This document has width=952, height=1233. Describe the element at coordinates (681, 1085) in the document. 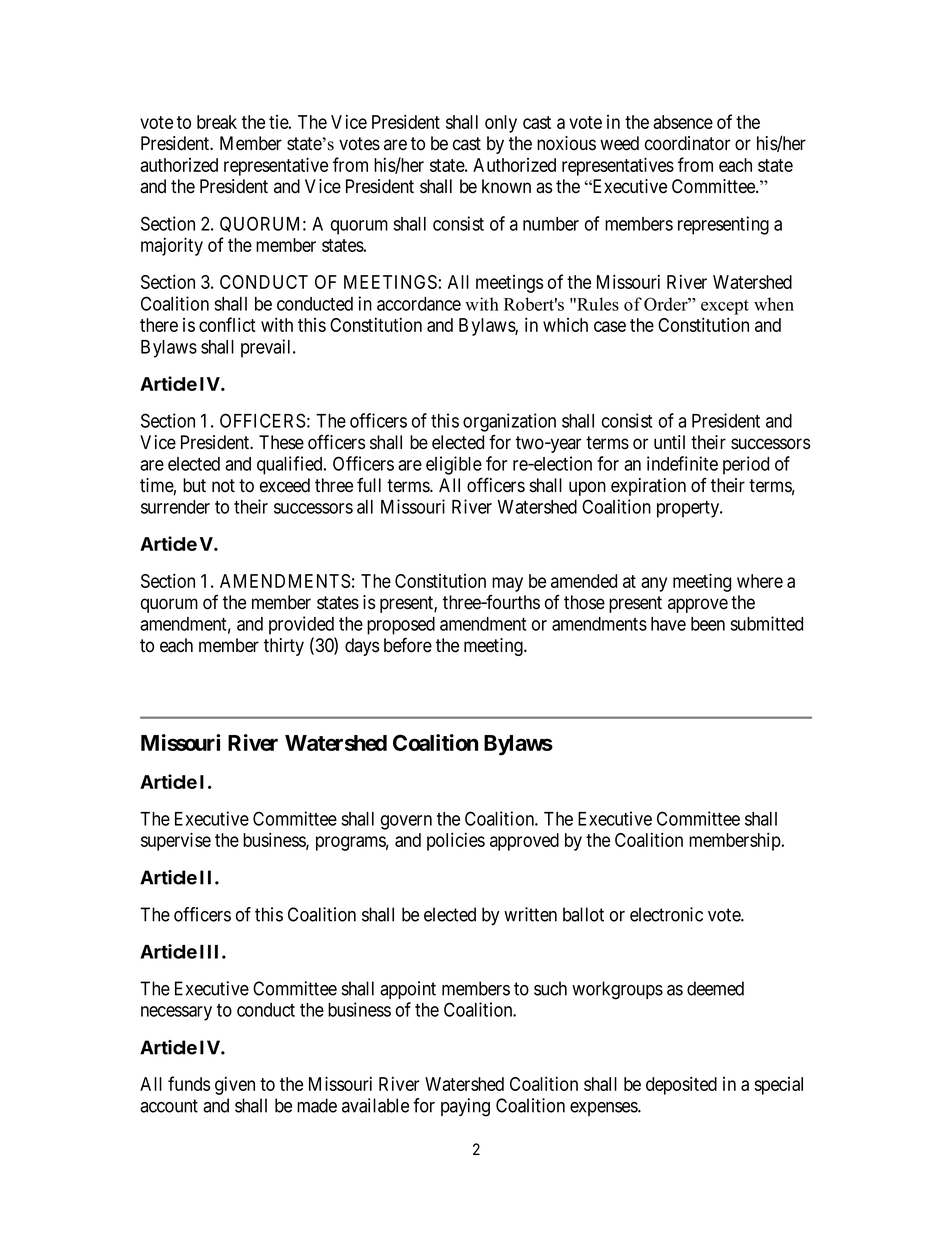

I see `deposited` at that location.
